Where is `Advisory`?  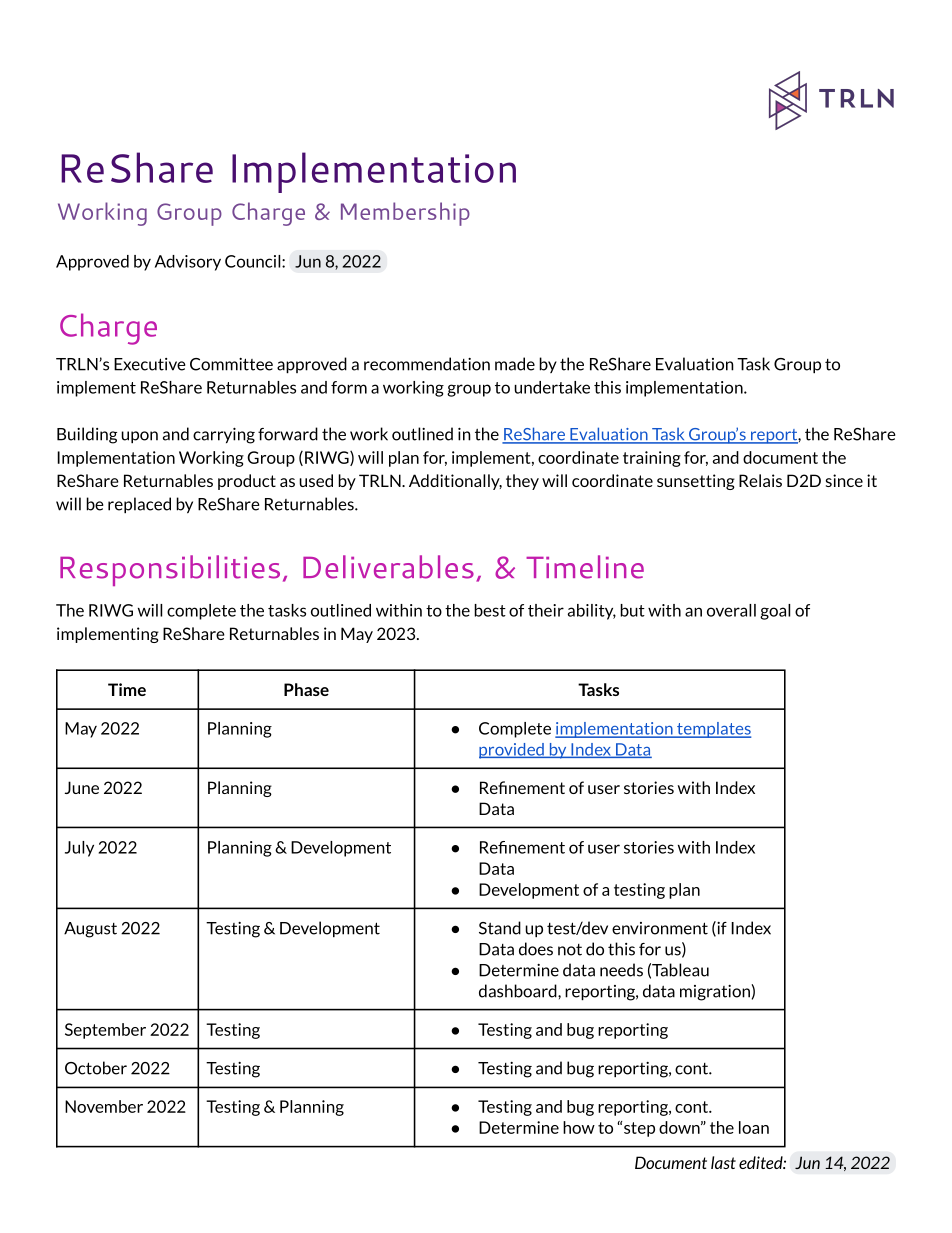
Advisory is located at coordinates (188, 263).
